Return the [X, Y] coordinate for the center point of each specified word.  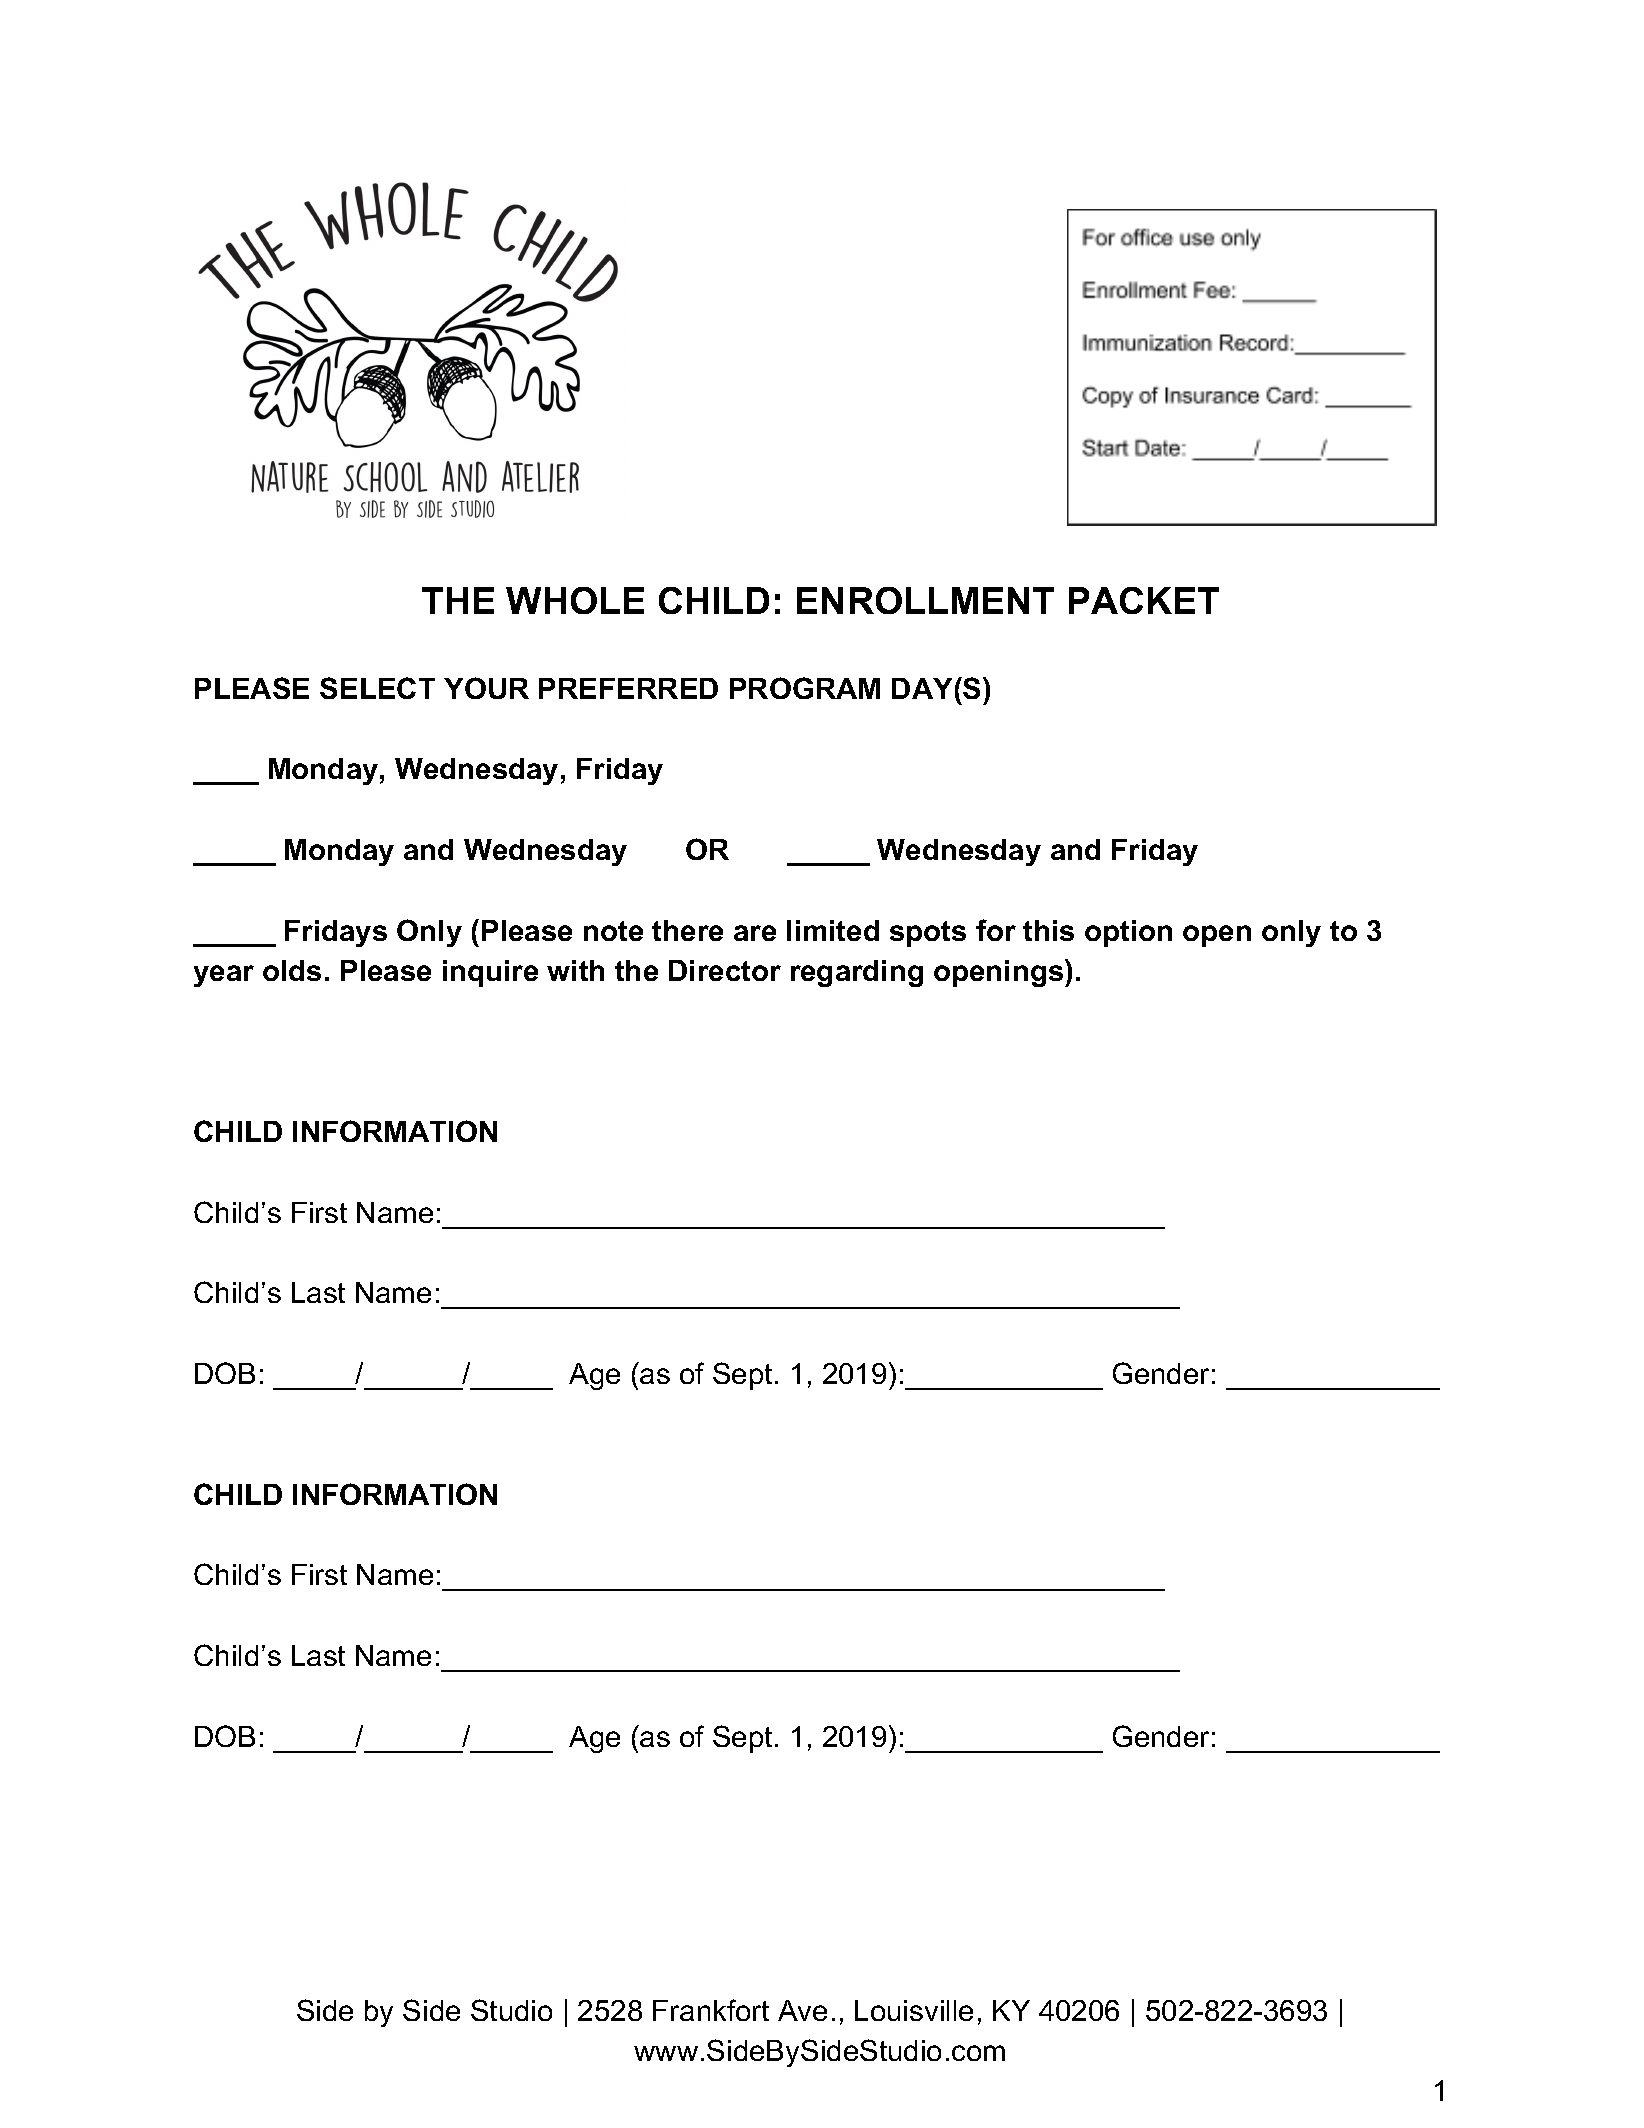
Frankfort [711, 2010]
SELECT [377, 688]
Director [725, 970]
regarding [857, 973]
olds [292, 970]
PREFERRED [628, 688]
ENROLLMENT [925, 600]
